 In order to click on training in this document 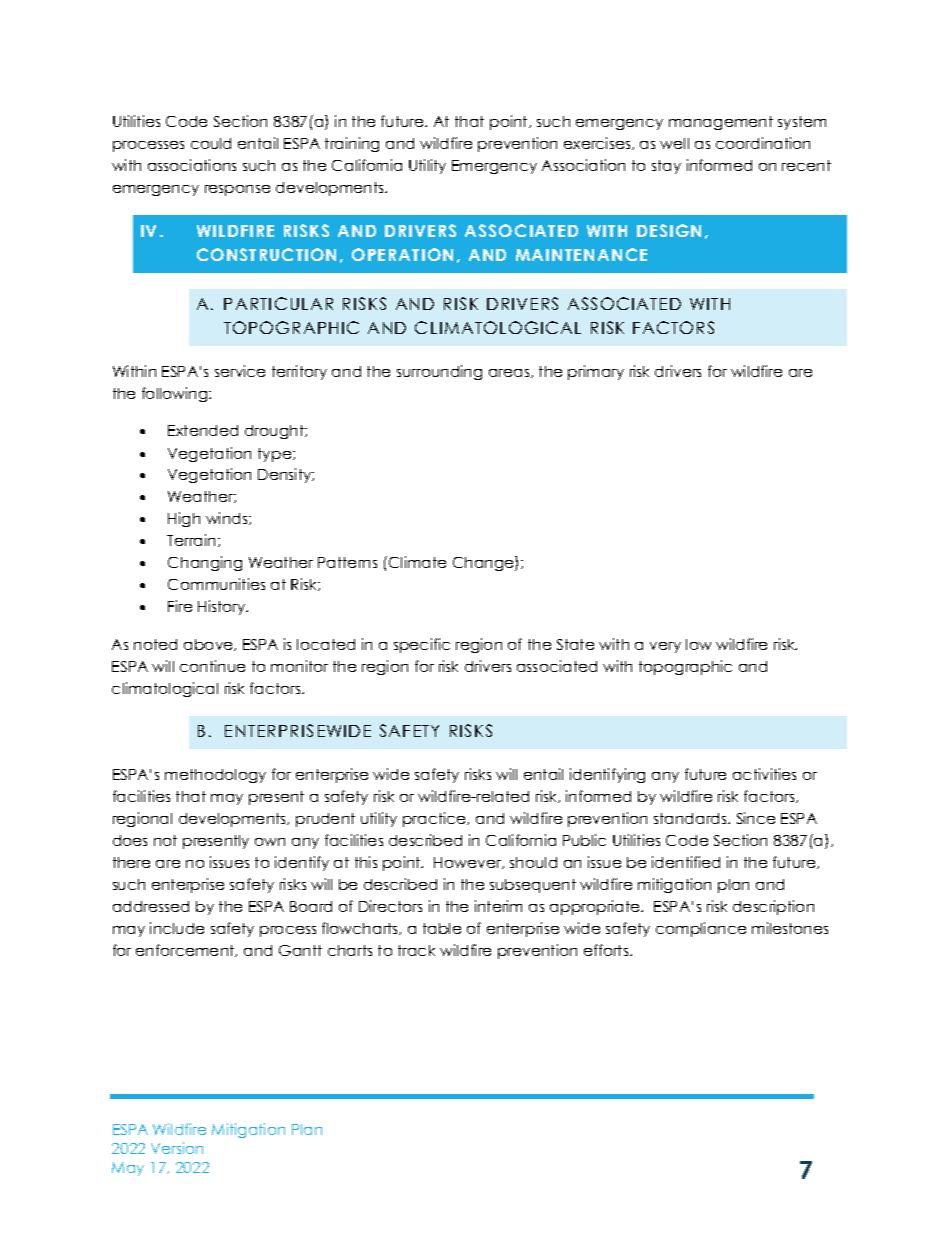, I will do `click(352, 144)`.
